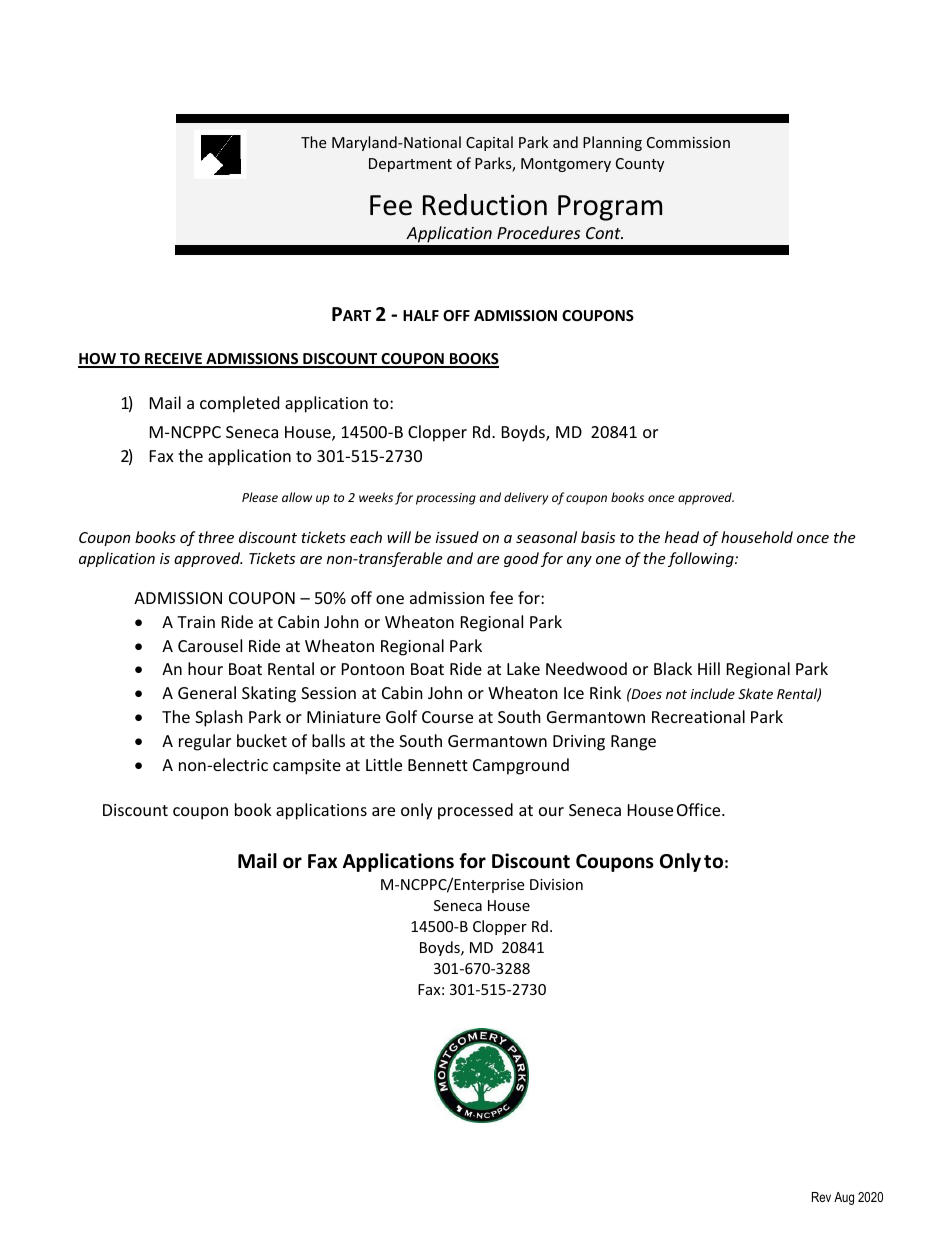 This image has height=1233, width=952. What do you see at coordinates (173, 360) in the image?
I see `RECEIVE` at bounding box center [173, 360].
